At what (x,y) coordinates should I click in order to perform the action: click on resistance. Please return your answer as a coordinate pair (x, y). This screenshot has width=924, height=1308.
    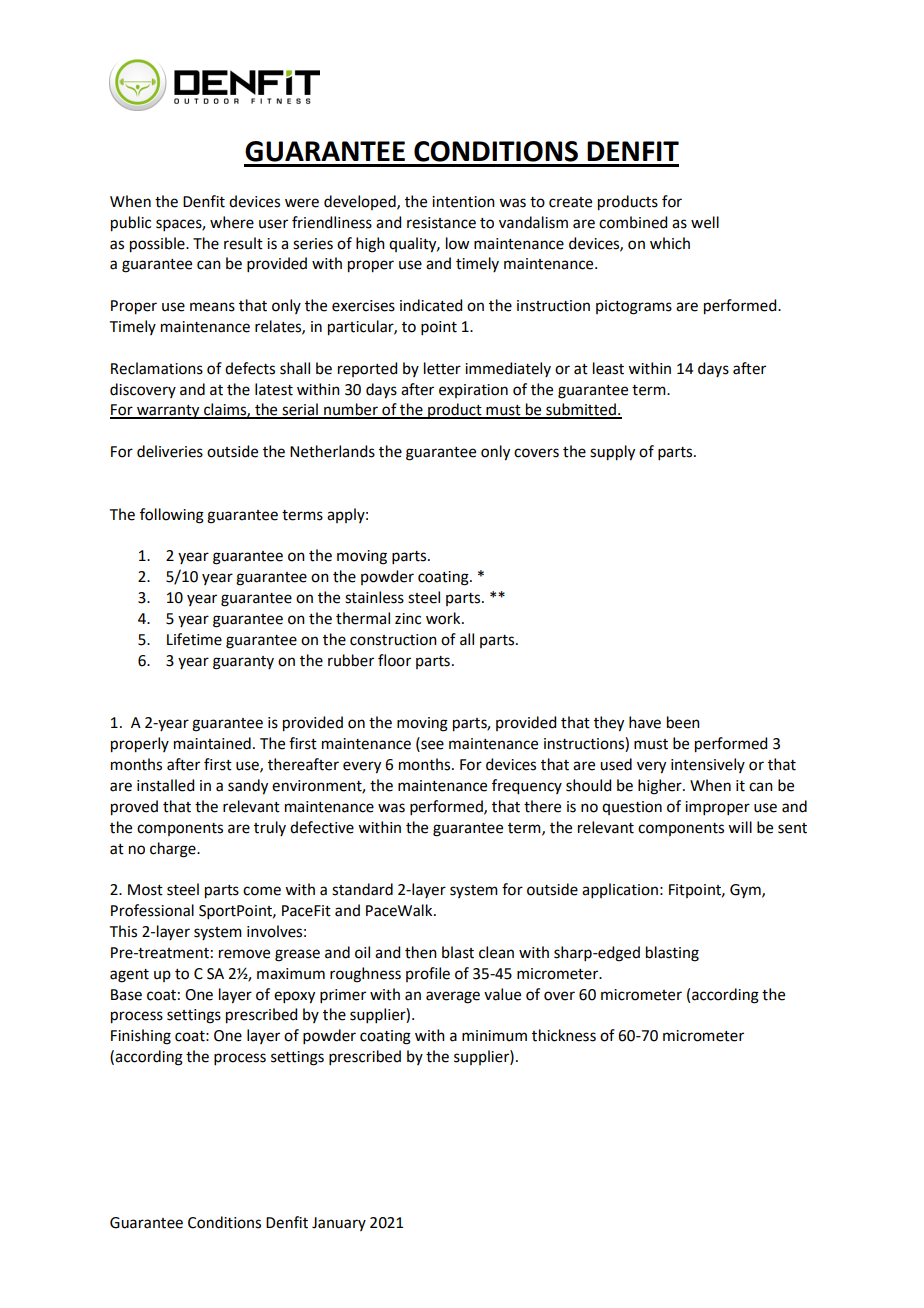
    Looking at the image, I should click on (441, 223).
